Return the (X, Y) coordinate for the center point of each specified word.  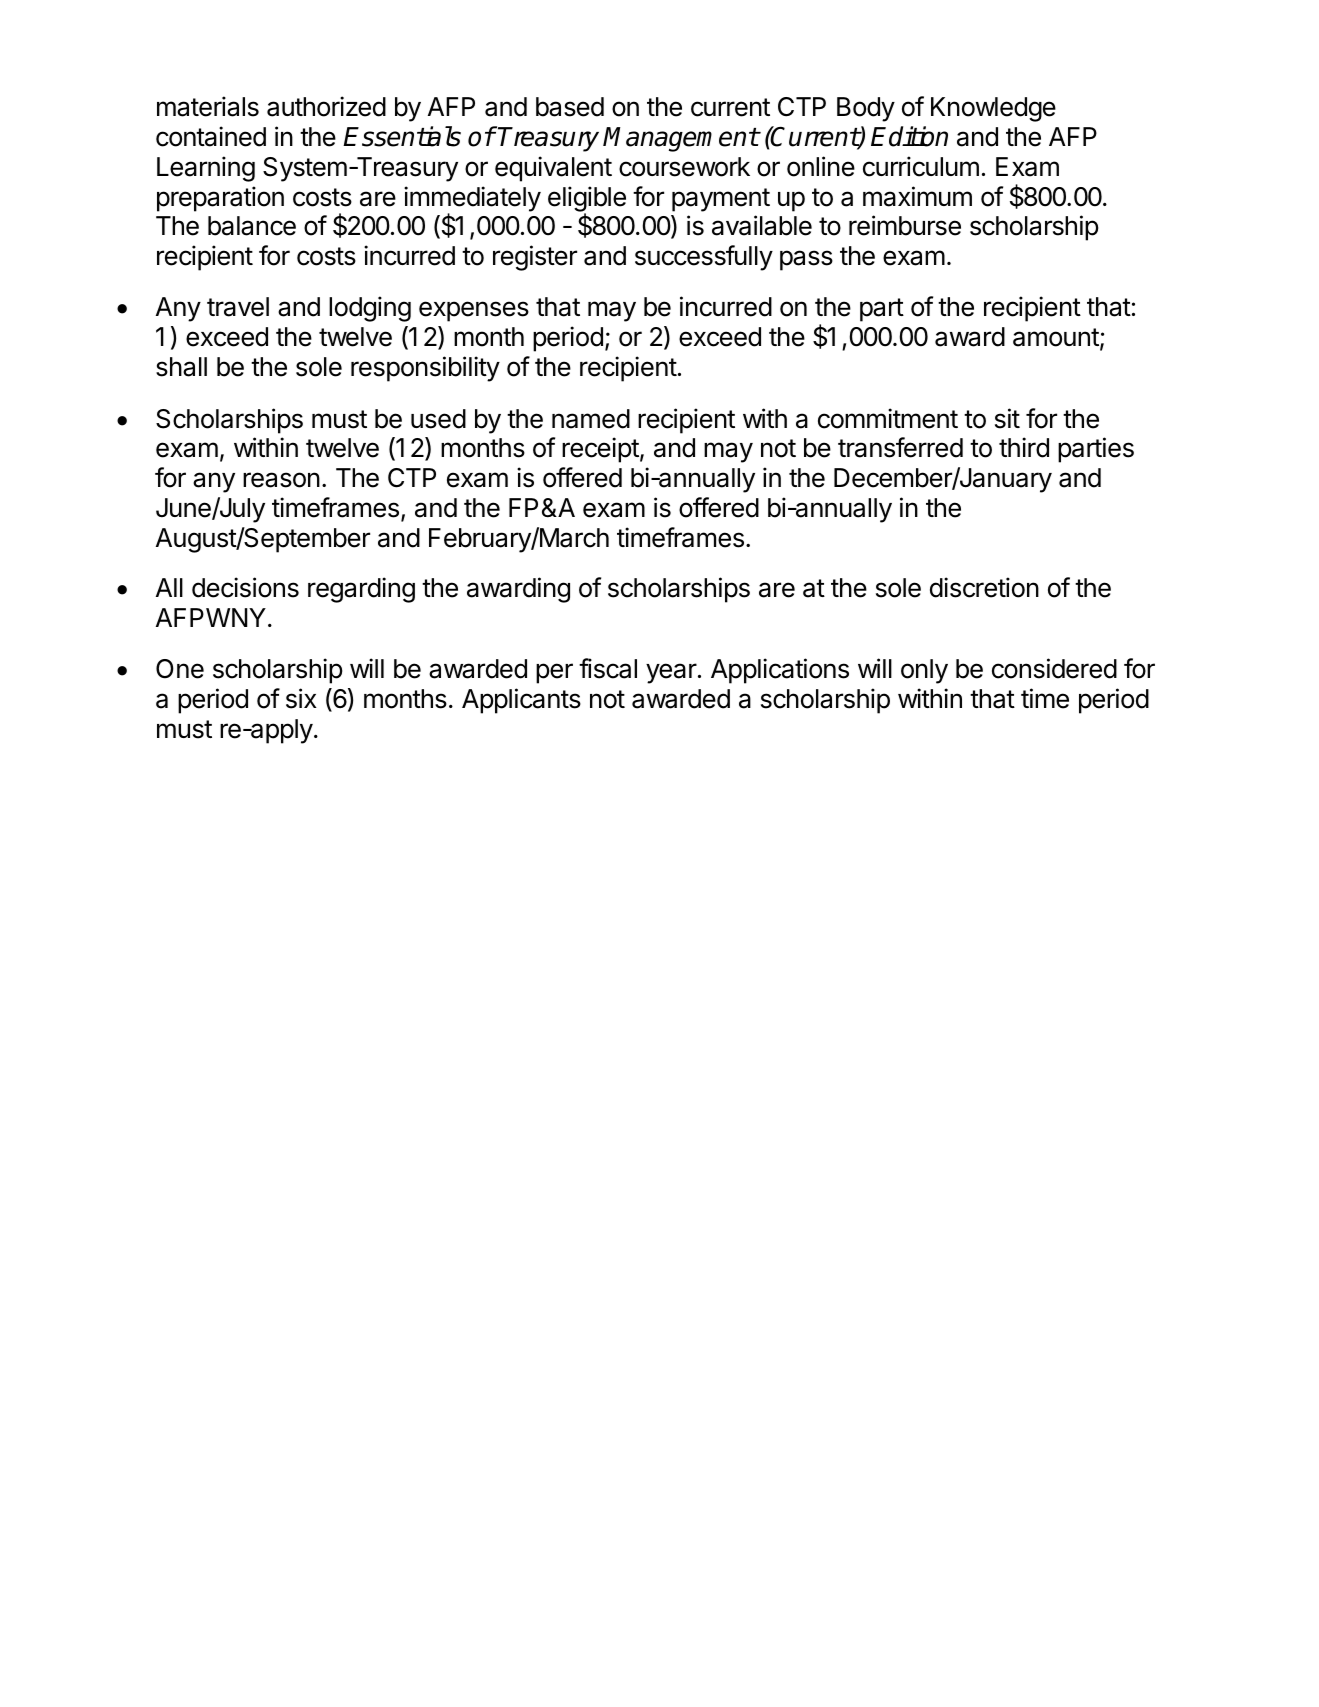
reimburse (905, 225)
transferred (900, 447)
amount (1056, 337)
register (535, 258)
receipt (600, 450)
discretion (984, 587)
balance (252, 226)
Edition (909, 136)
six (301, 698)
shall (181, 367)
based (570, 107)
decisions (245, 587)
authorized (326, 106)
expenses (474, 311)
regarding (361, 590)
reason (281, 480)
